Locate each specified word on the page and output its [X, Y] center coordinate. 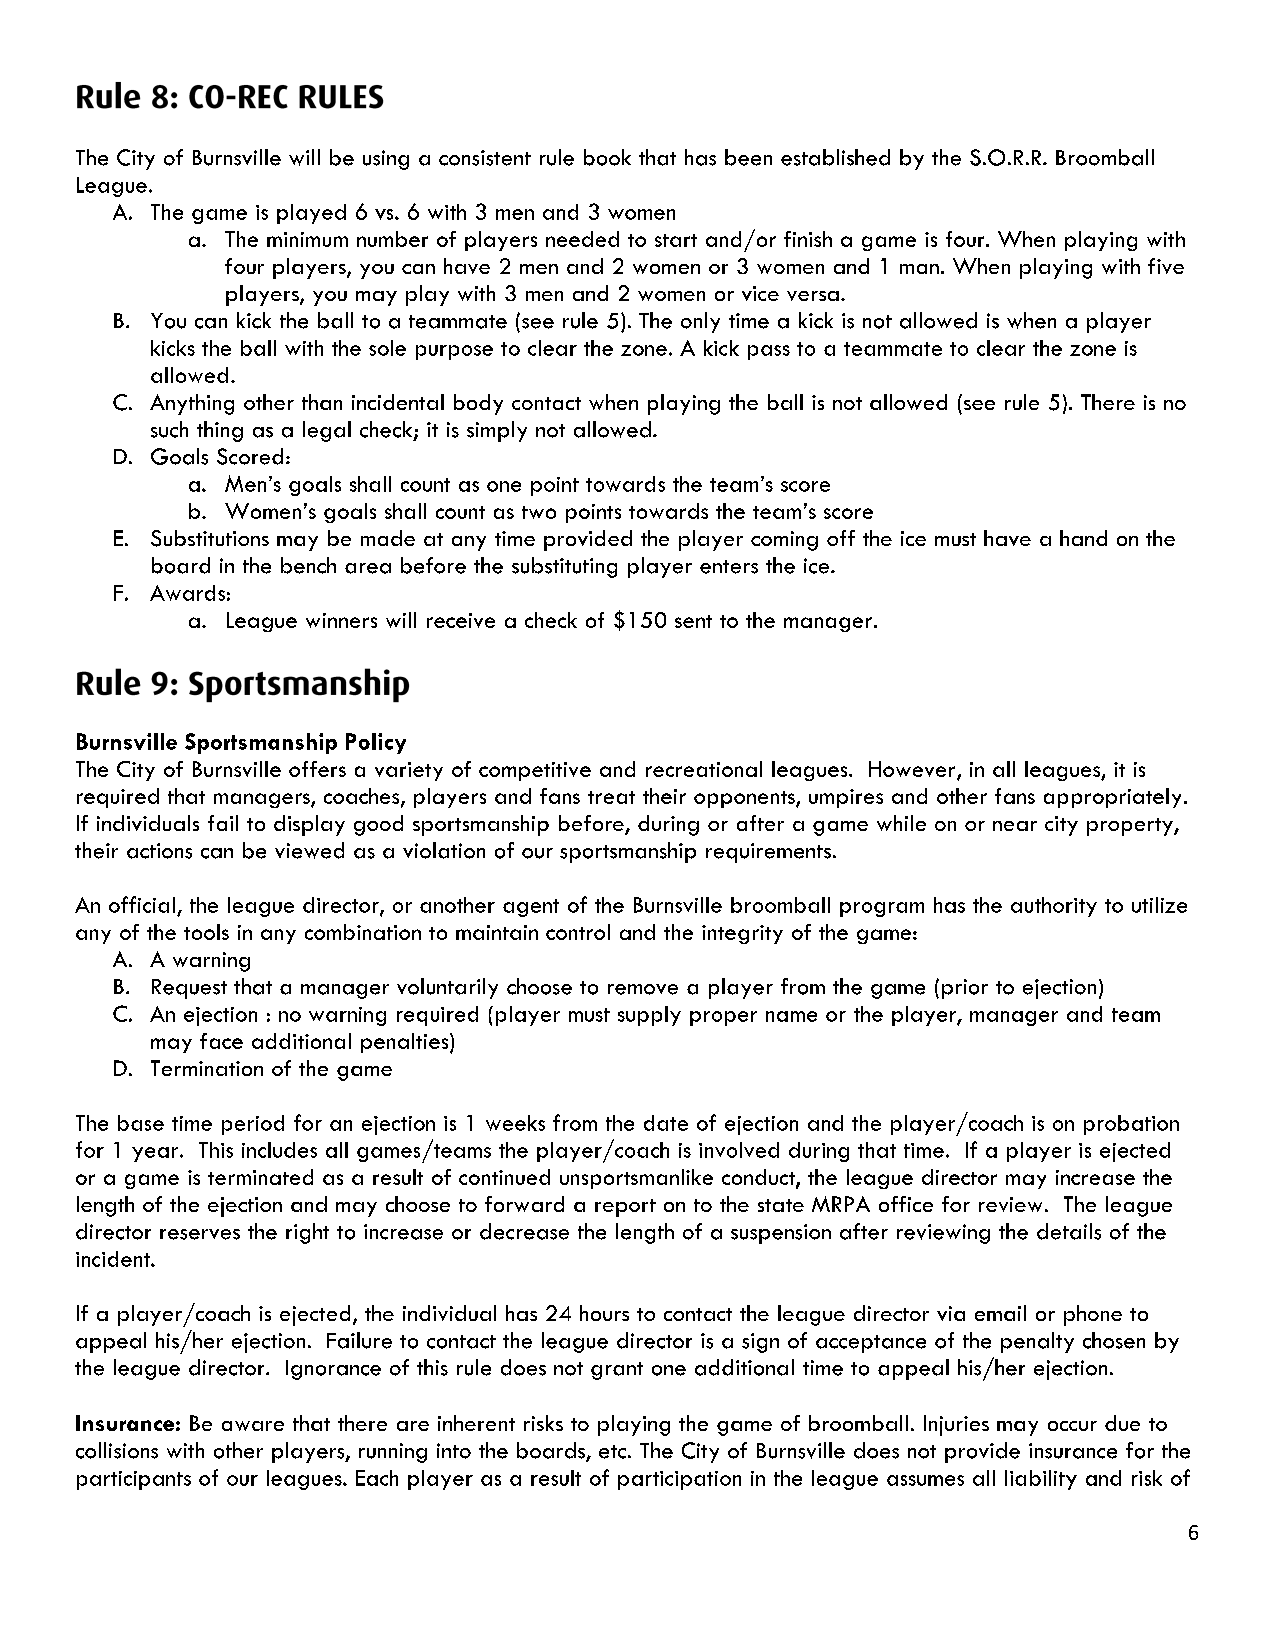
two [539, 512]
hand [1083, 538]
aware [253, 1426]
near [1015, 826]
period [253, 1125]
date [666, 1123]
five [1166, 266]
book [607, 157]
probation [1131, 1125]
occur [1072, 1426]
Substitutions [210, 538]
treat [611, 797]
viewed [309, 850]
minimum [307, 239]
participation [679, 1480]
